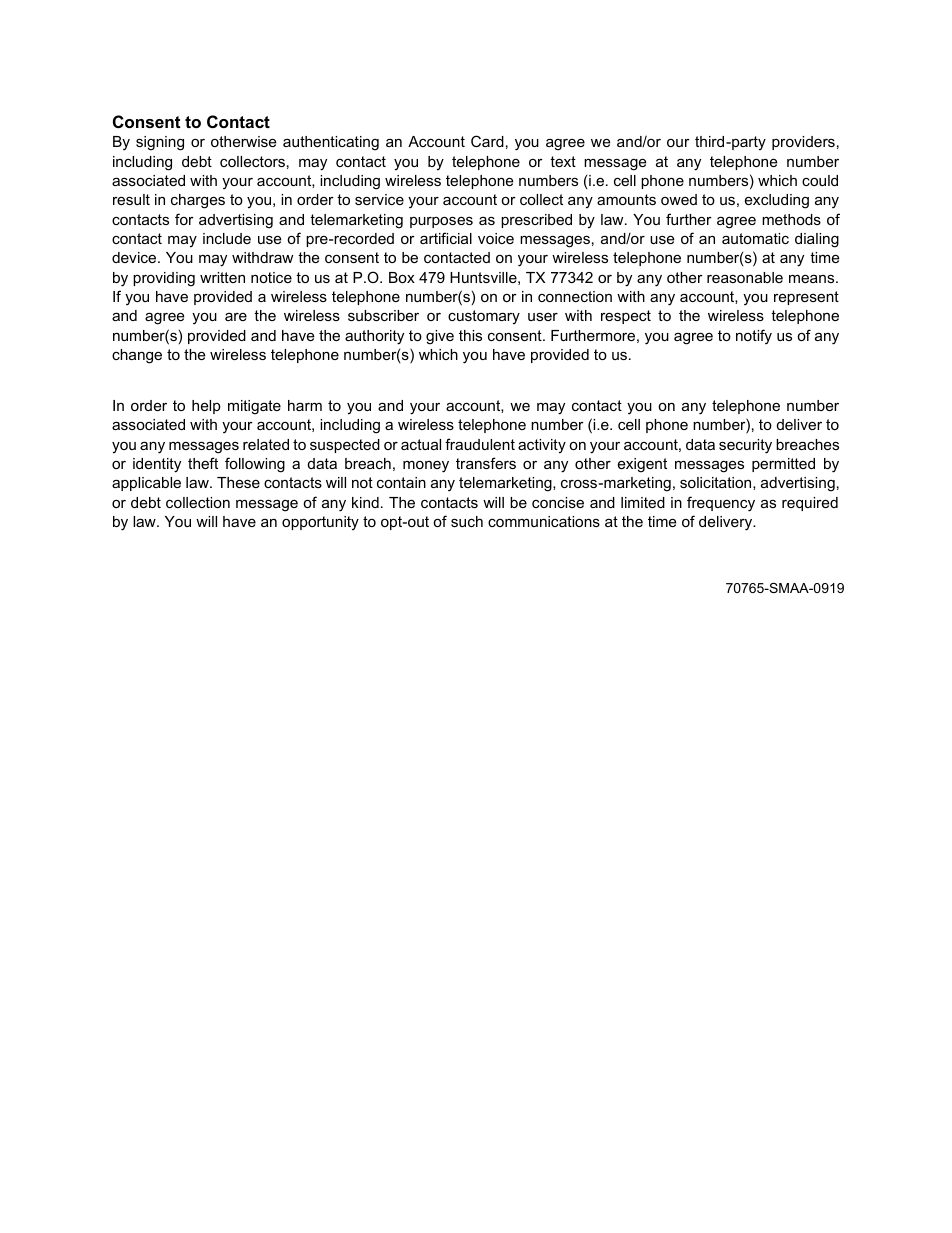  I want to click on These, so click(238, 482).
